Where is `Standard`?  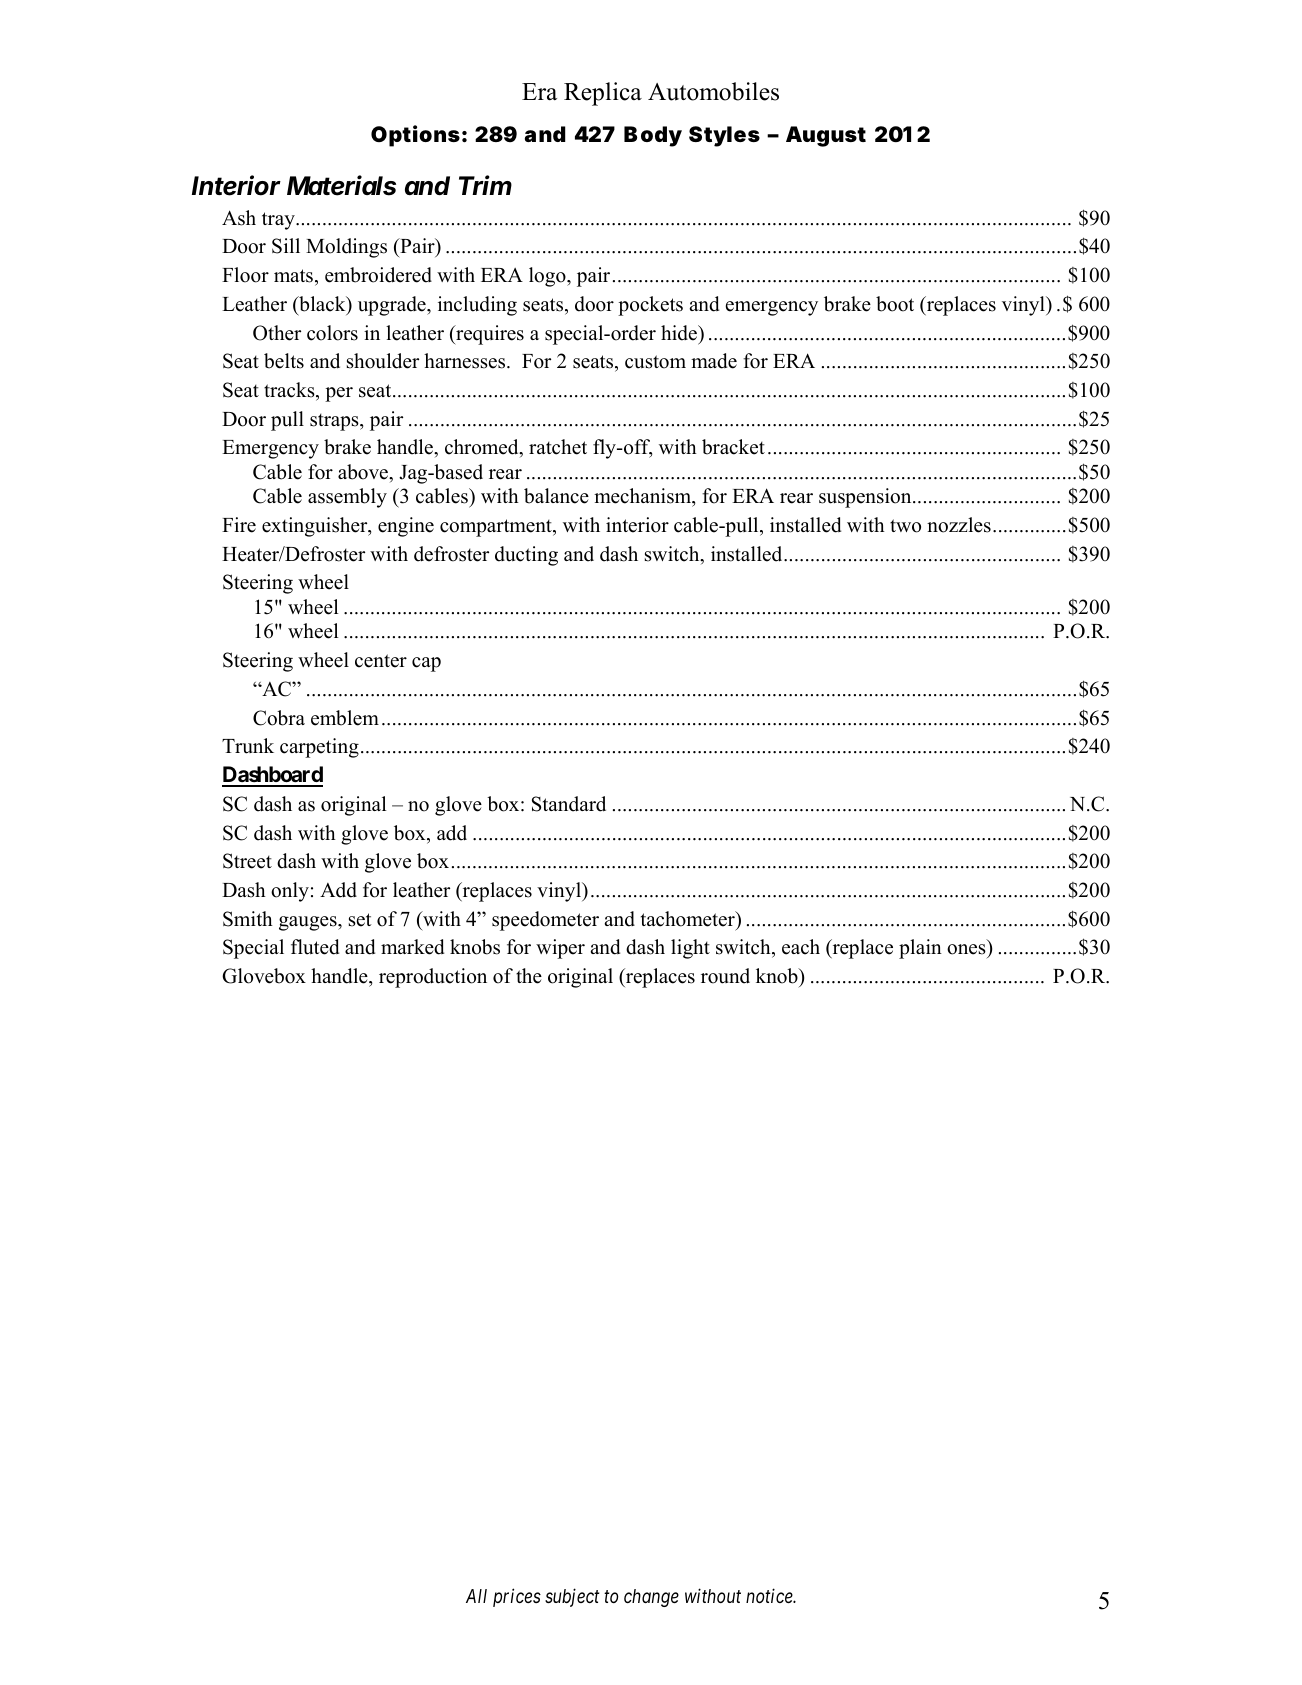
Standard is located at coordinates (569, 804).
